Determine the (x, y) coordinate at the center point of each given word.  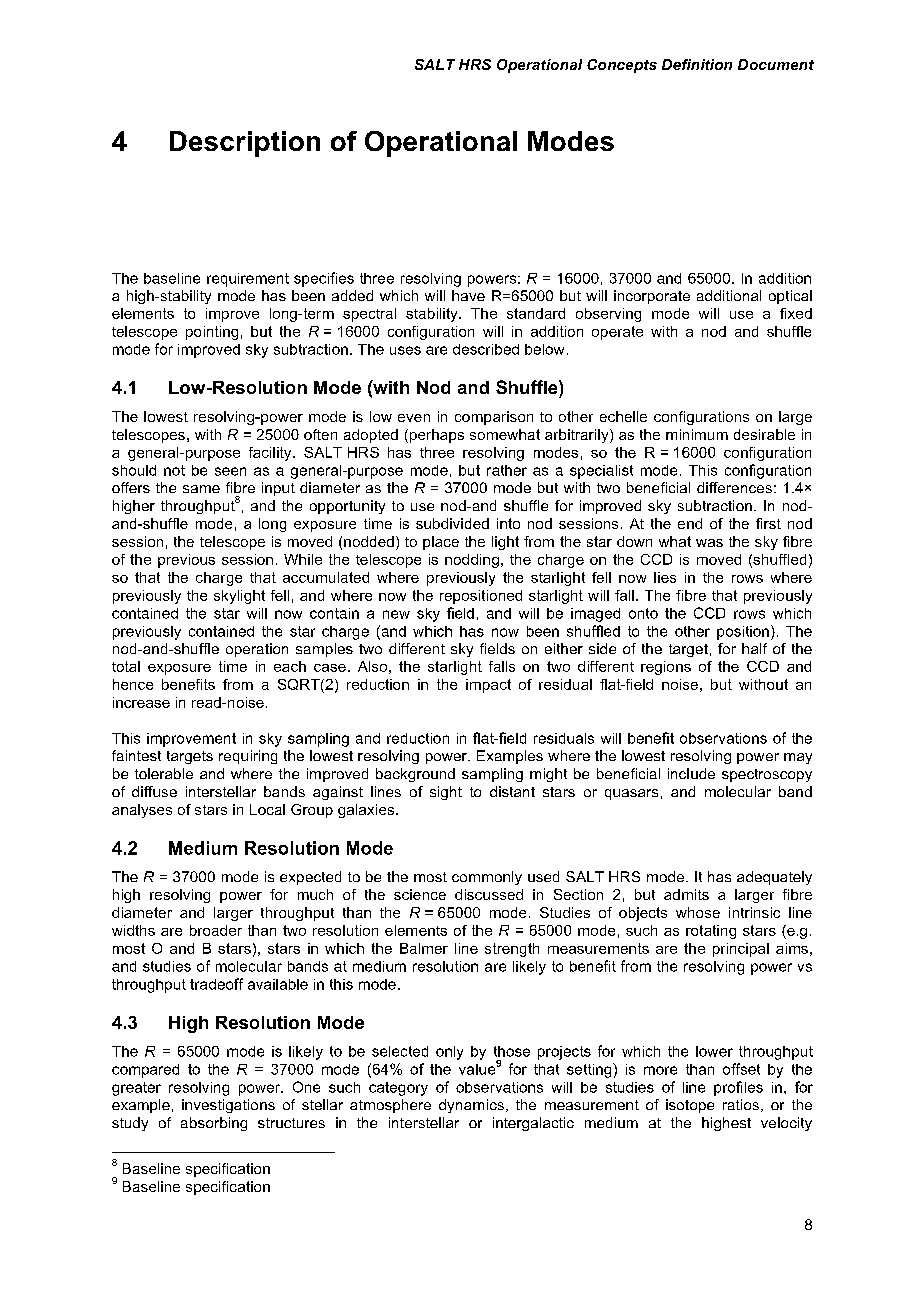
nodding (472, 561)
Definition (697, 64)
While (303, 559)
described (486, 349)
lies (665, 577)
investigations (228, 1106)
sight (446, 793)
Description (245, 144)
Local (267, 809)
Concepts (622, 66)
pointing (212, 333)
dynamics (473, 1106)
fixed (796, 313)
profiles (738, 1088)
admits (686, 894)
